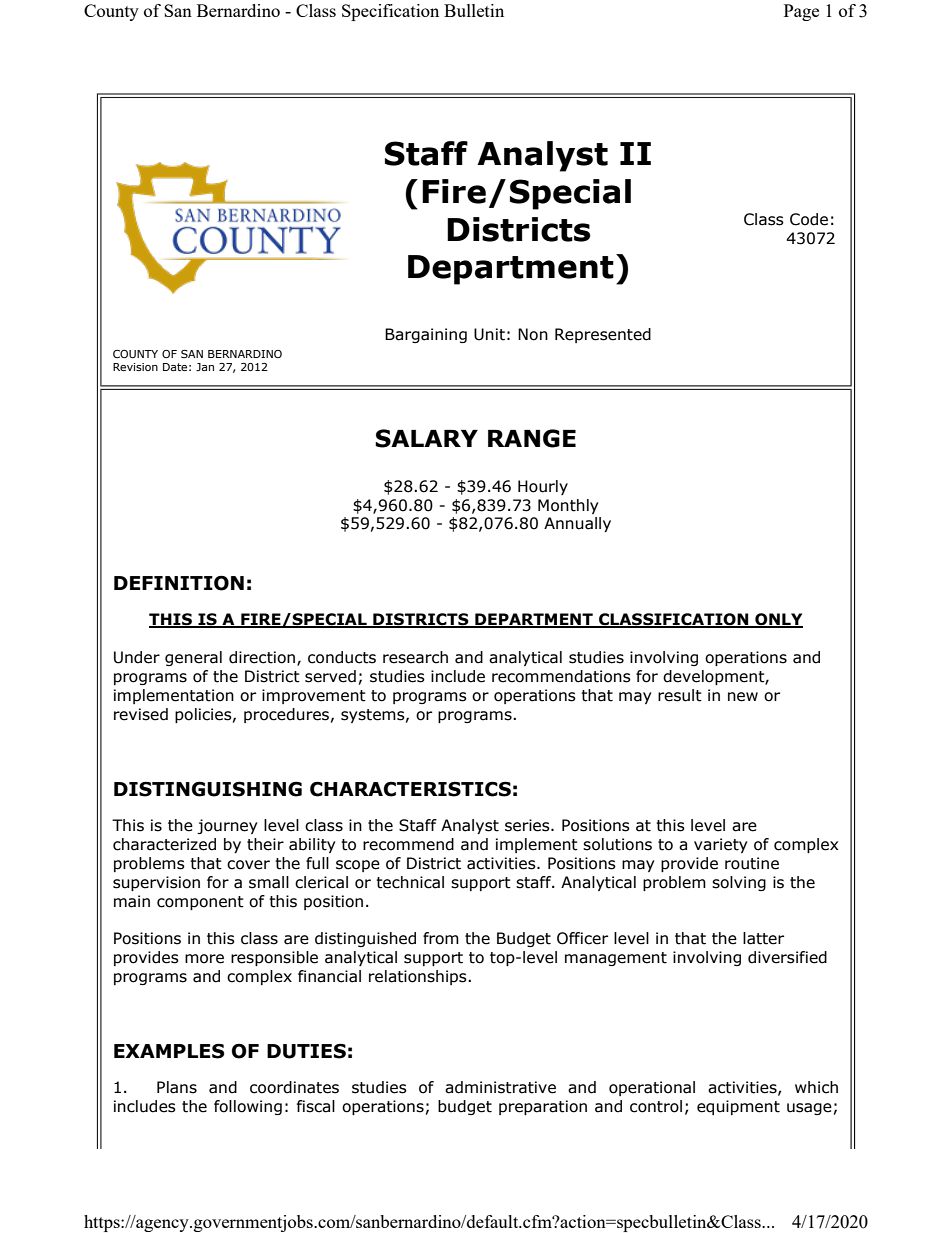  Describe the element at coordinates (801, 12) in the page. I see `Page` at that location.
